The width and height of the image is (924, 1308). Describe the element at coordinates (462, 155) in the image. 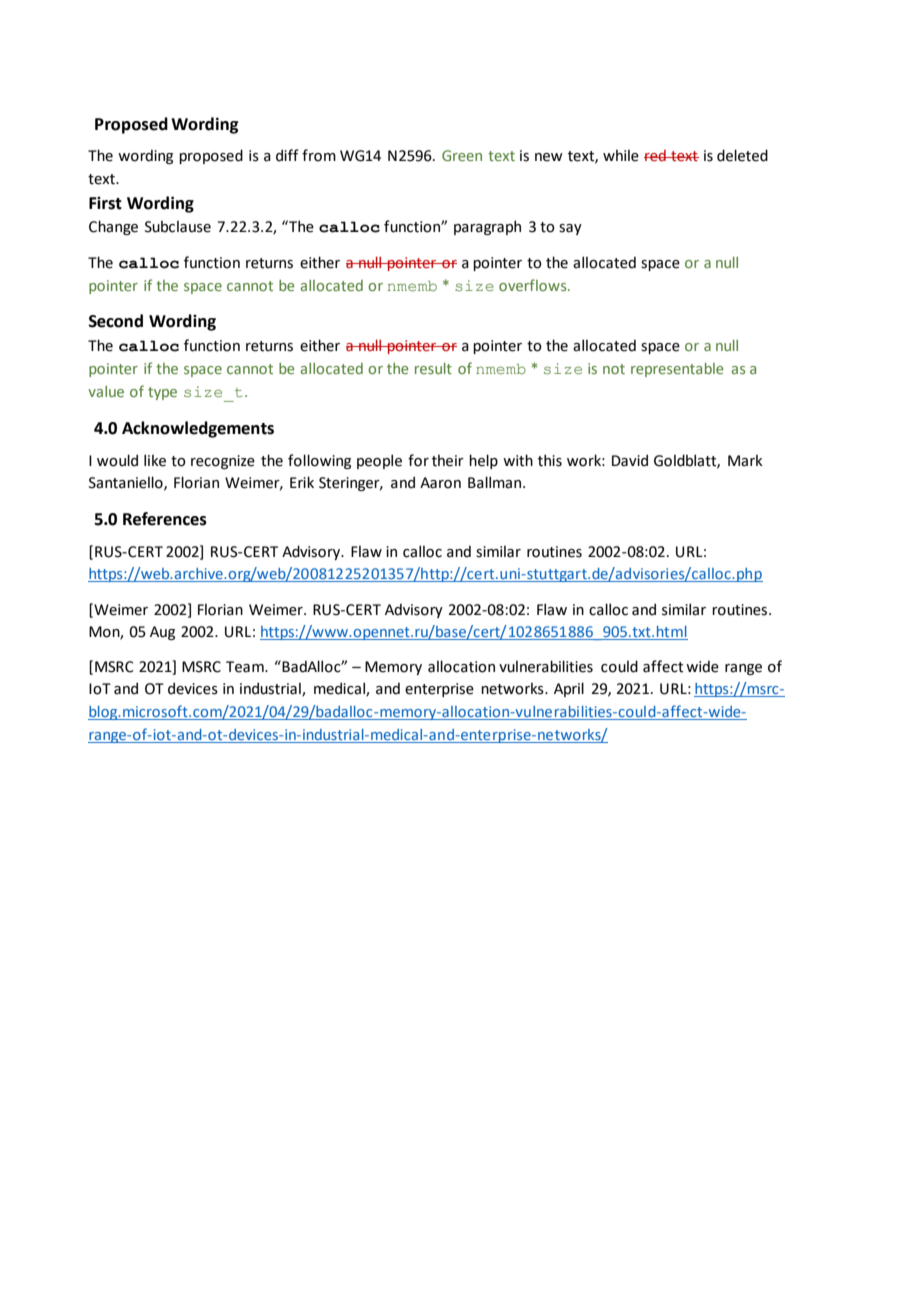

I see `Green` at that location.
